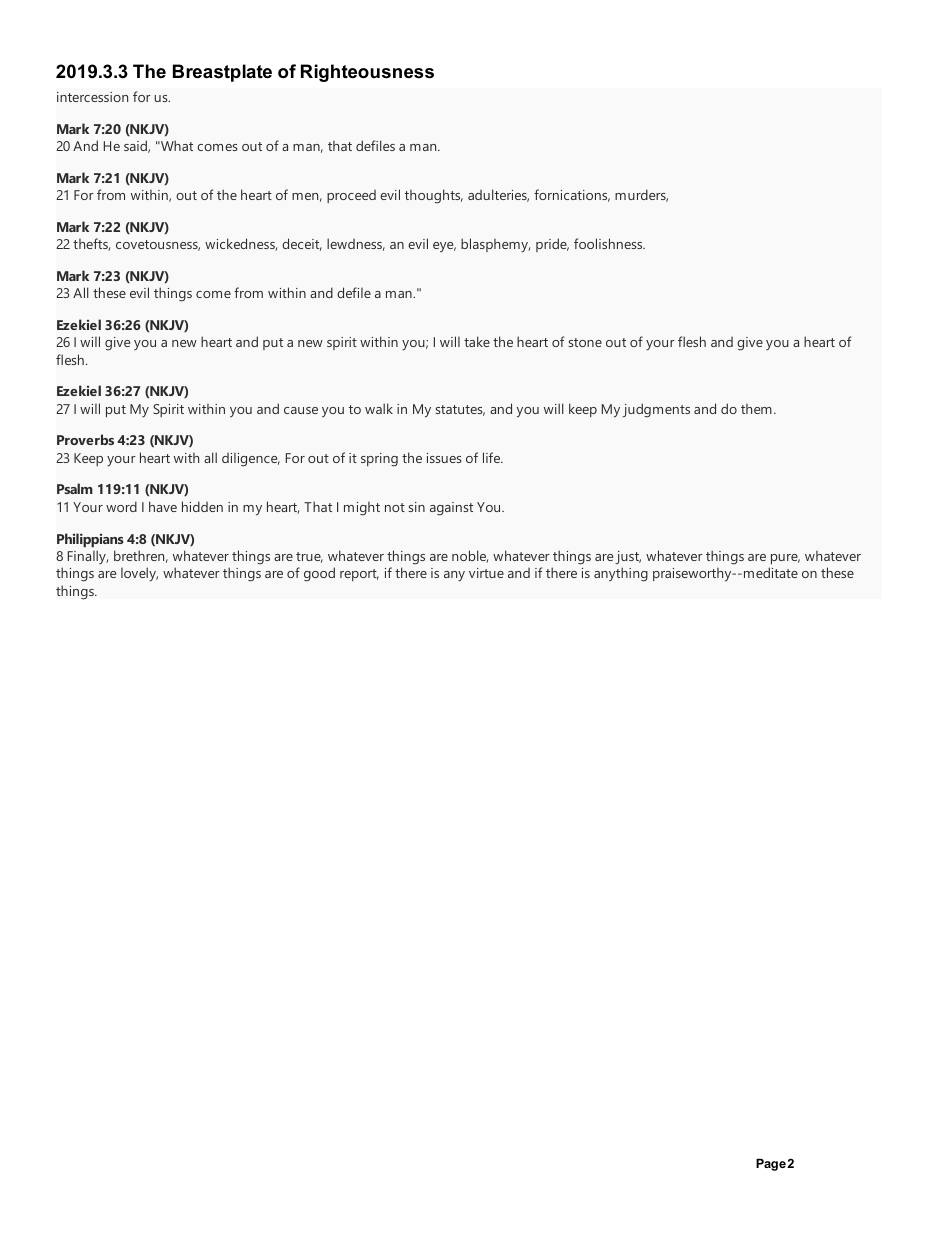 The height and width of the image is (1233, 952). I want to click on intercession, so click(92, 97).
